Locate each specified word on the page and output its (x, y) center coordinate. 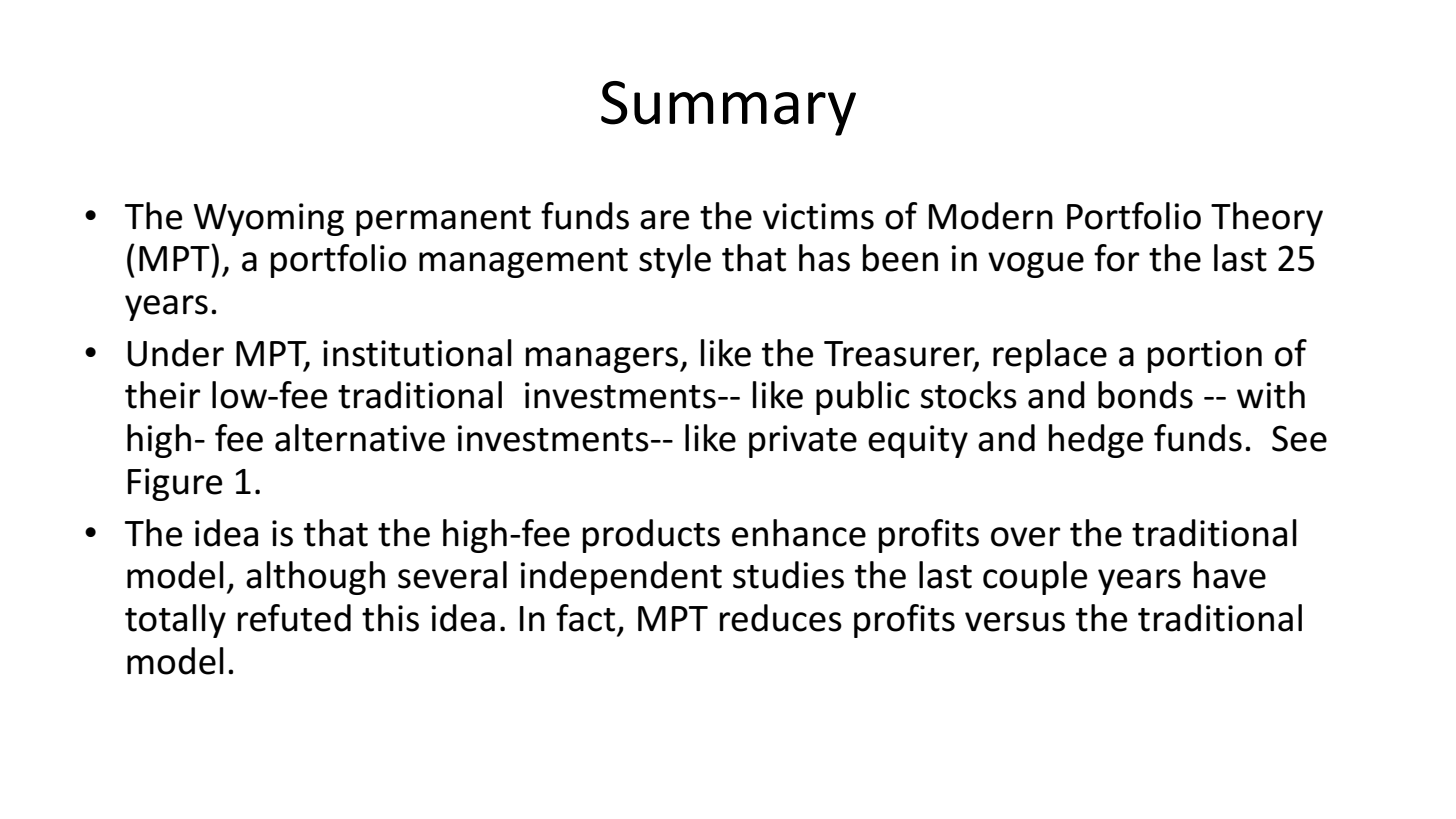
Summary (728, 108)
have (1230, 575)
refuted (294, 618)
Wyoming (268, 219)
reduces (781, 618)
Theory (1267, 219)
